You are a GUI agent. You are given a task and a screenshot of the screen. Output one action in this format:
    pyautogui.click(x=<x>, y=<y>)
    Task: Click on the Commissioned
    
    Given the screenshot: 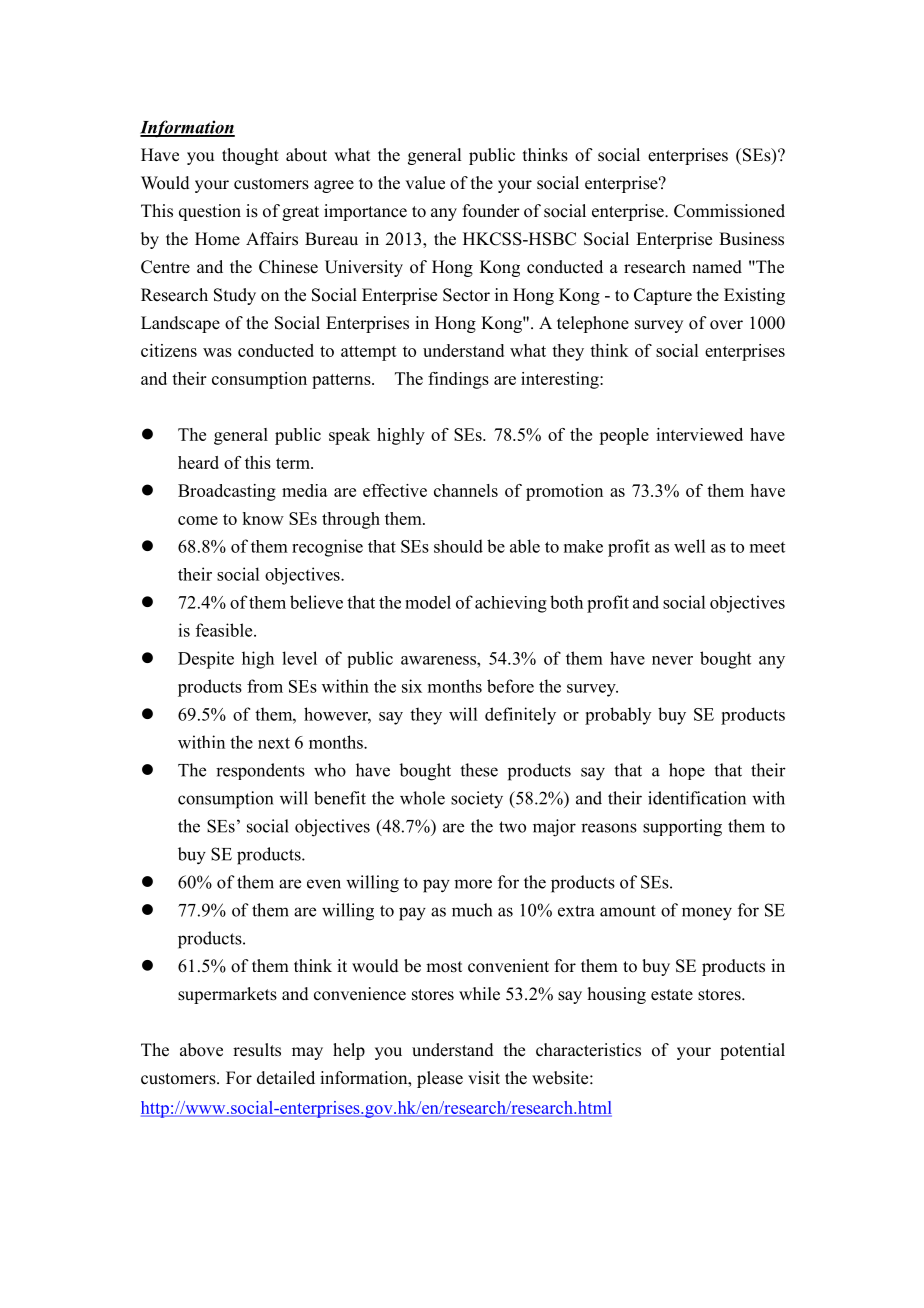 What is the action you would take?
    pyautogui.click(x=729, y=211)
